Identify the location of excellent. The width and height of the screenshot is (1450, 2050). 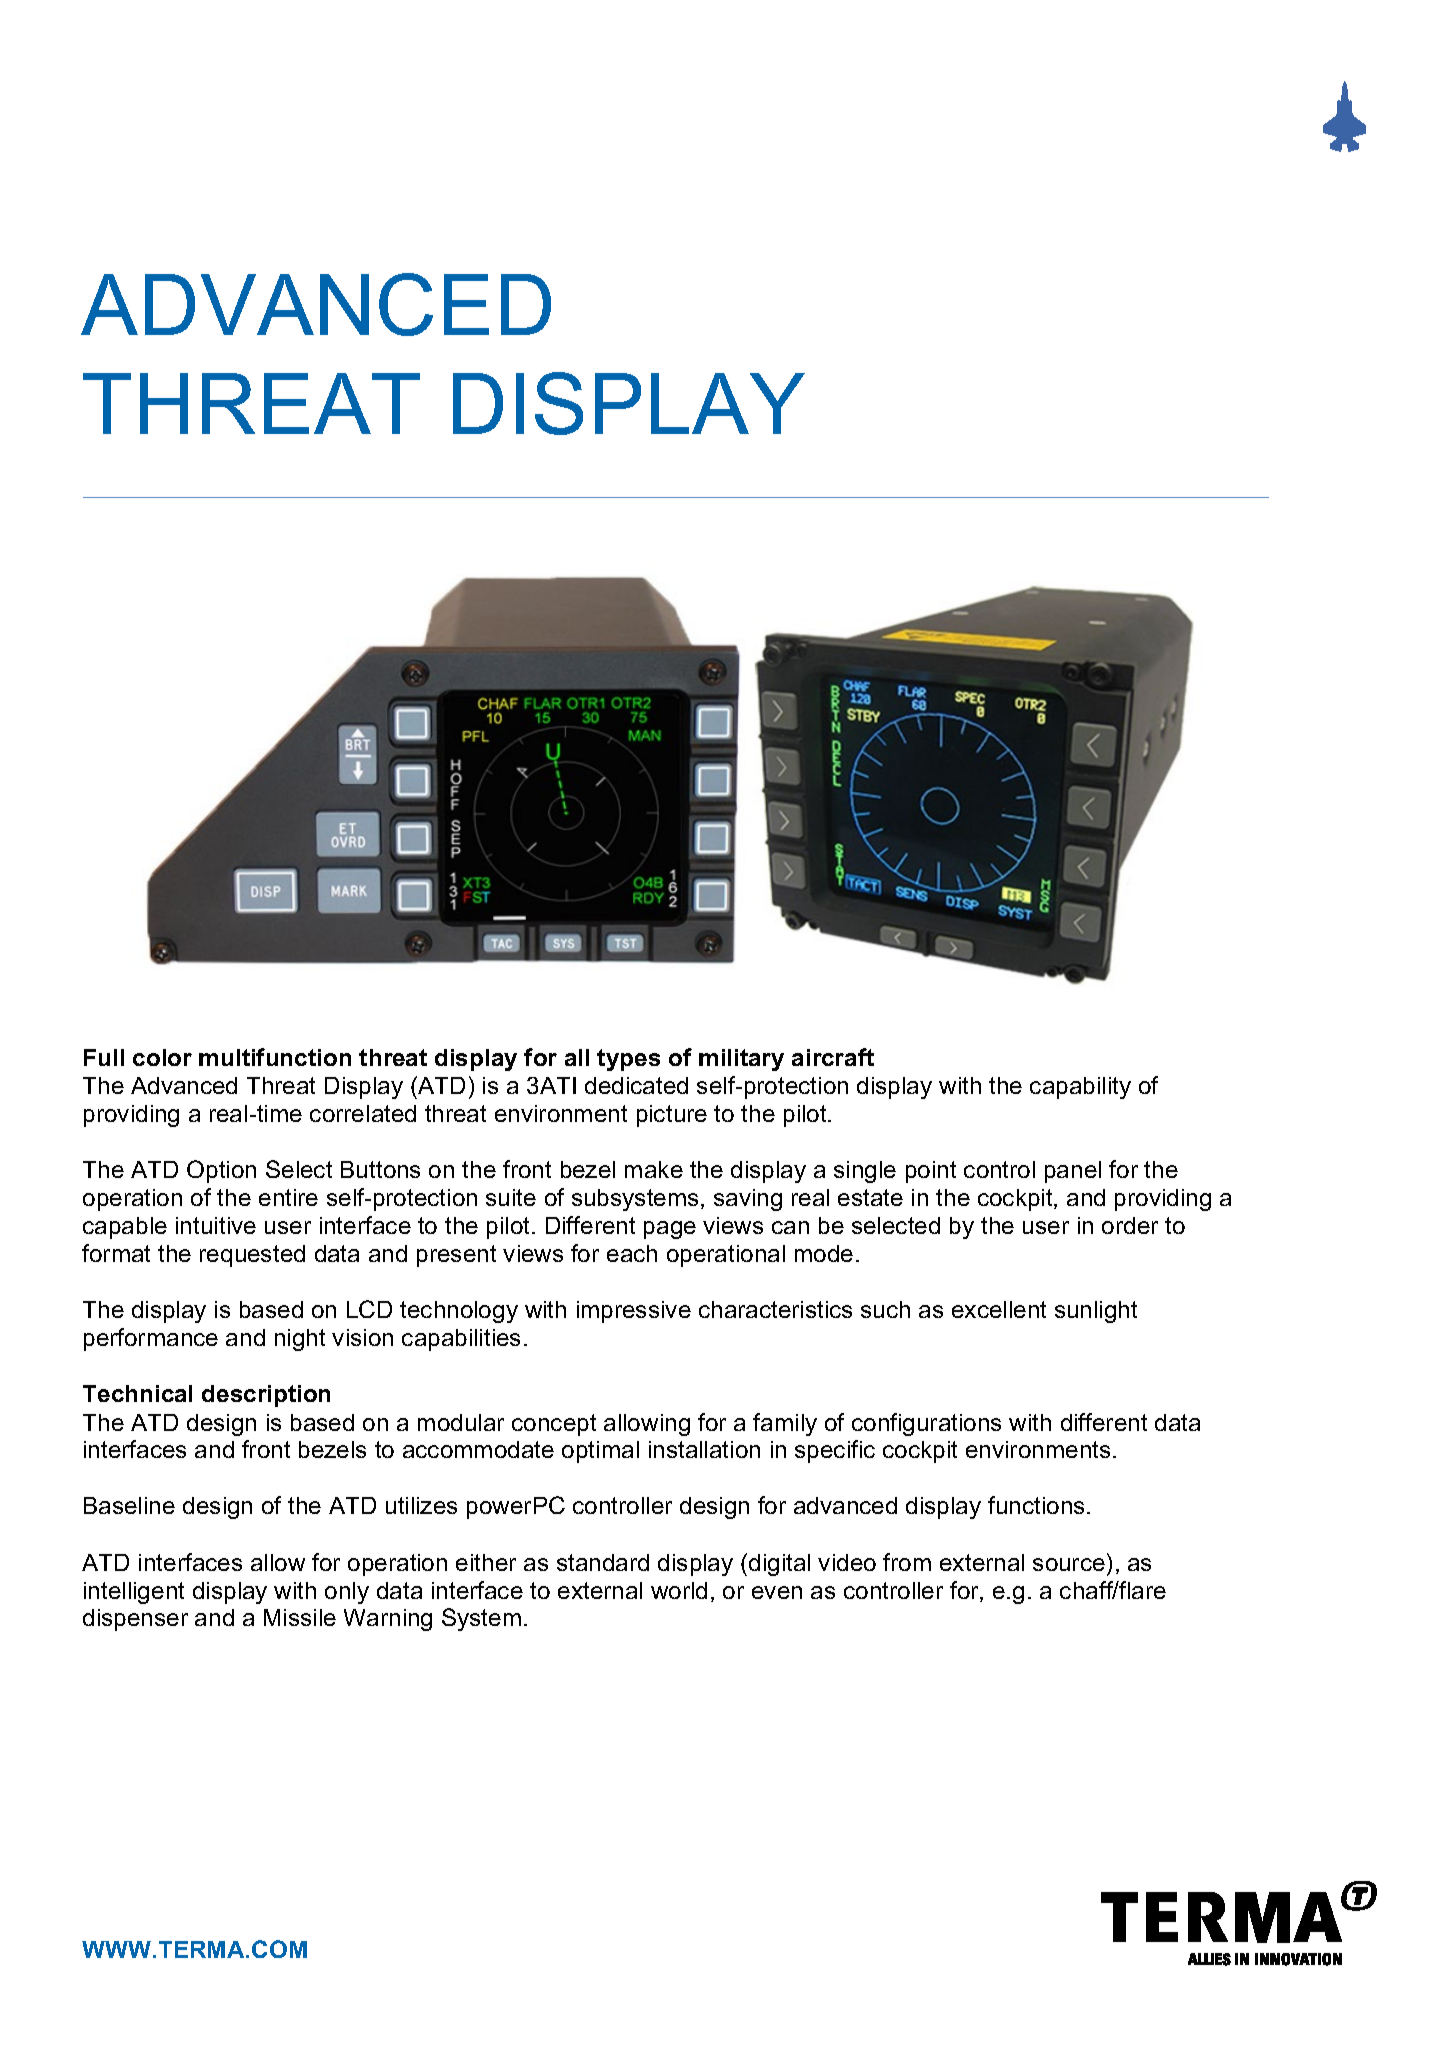
(999, 1309).
